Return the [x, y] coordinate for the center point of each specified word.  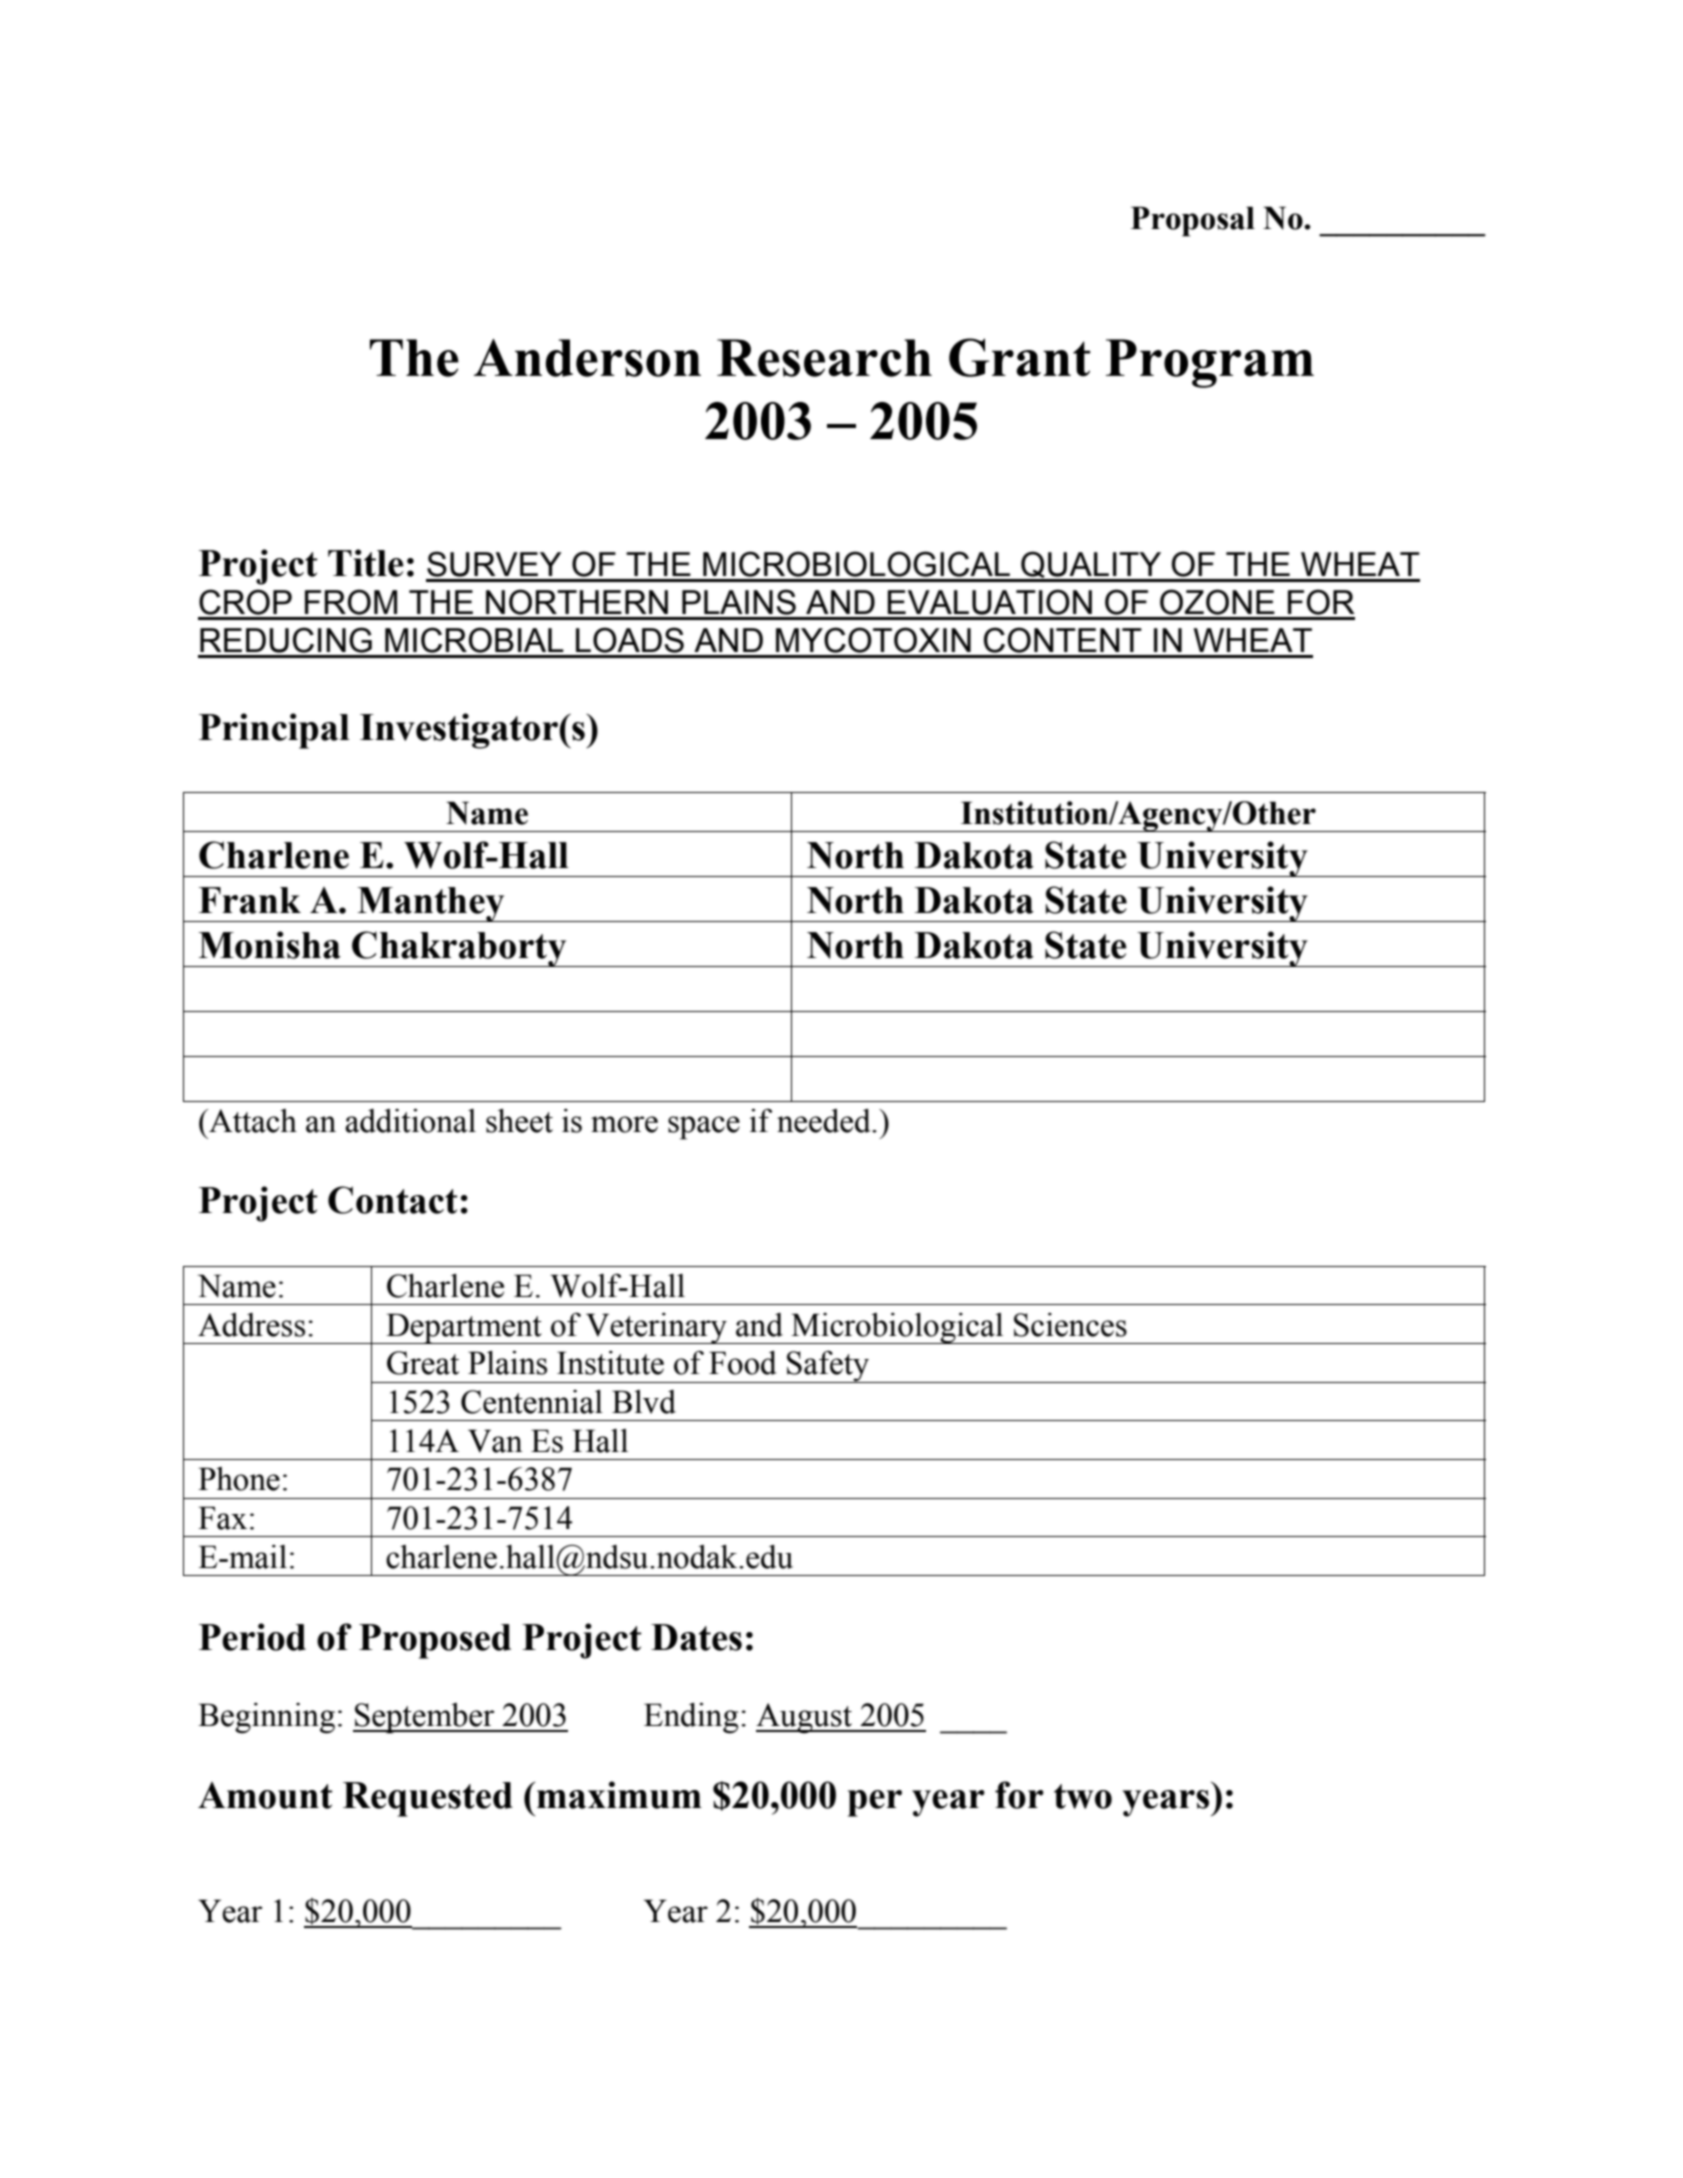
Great [423, 1363]
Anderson [587, 358]
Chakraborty [459, 949]
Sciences [1070, 1325]
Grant [1019, 357]
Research [824, 358]
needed [825, 1121]
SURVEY [494, 564]
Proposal [1193, 221]
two [1083, 1796]
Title [366, 563]
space [704, 1128]
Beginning [266, 1718]
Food [743, 1363]
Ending [691, 1718]
